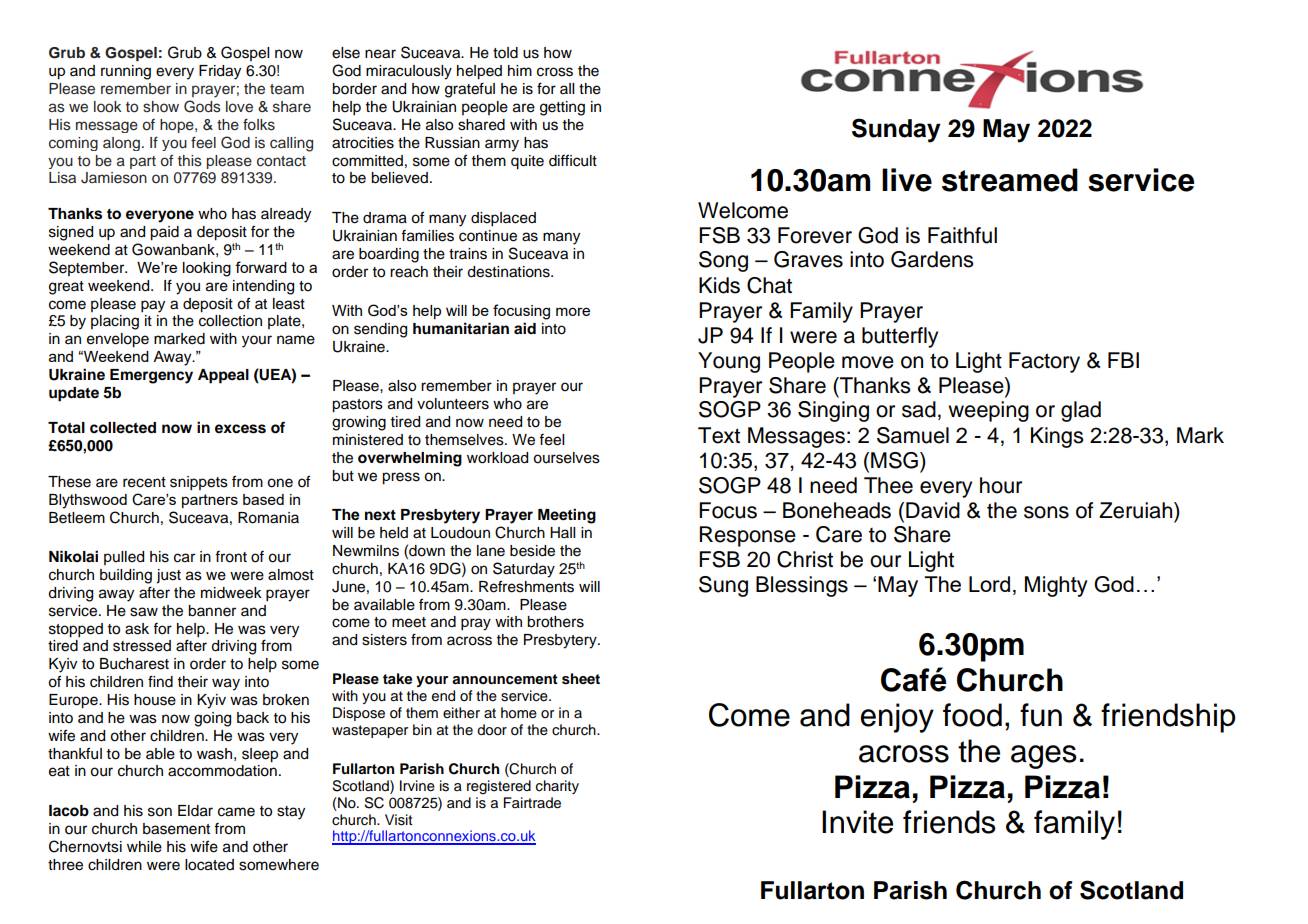  I want to click on Gardens, so click(932, 259).
